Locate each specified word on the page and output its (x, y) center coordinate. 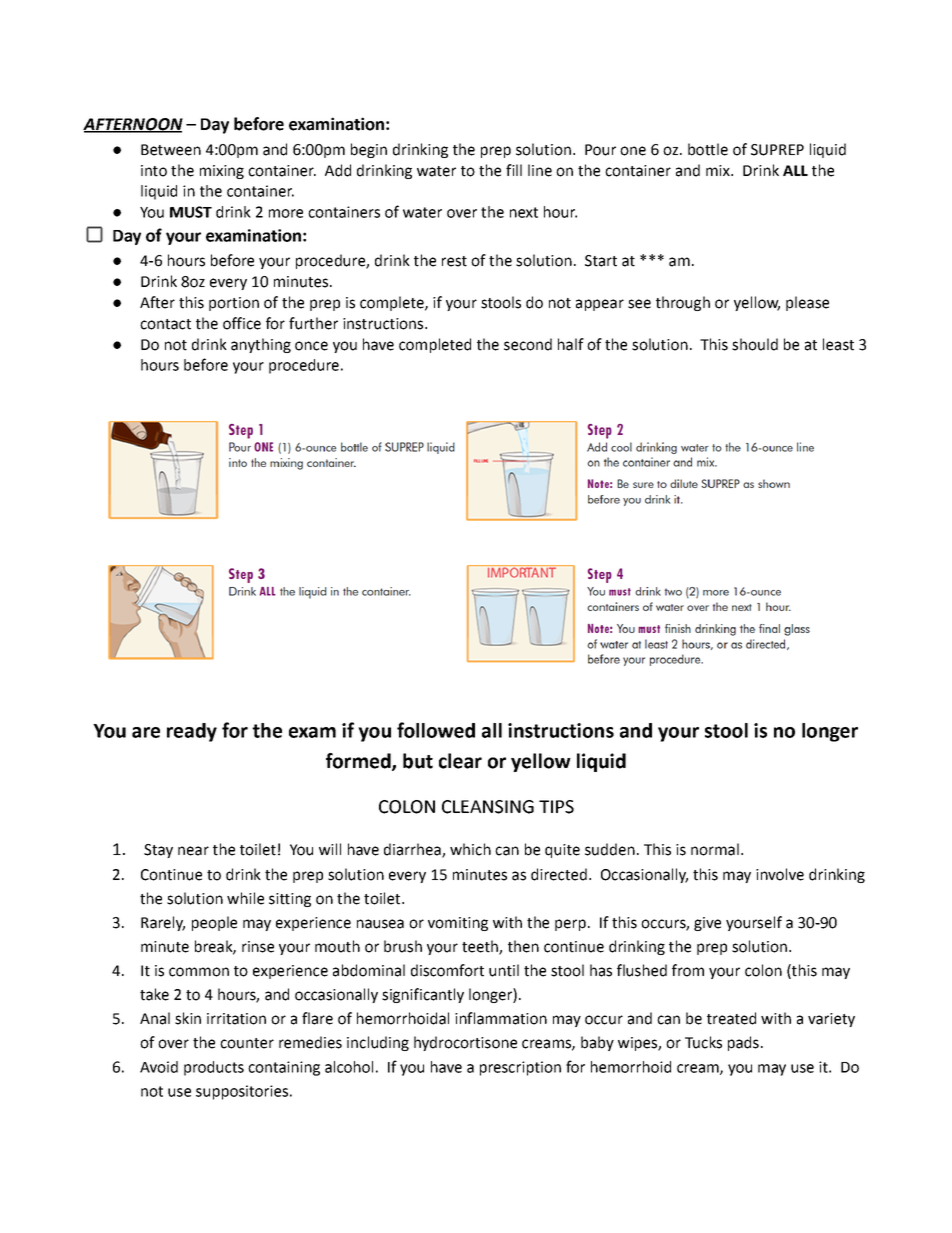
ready (192, 732)
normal (715, 849)
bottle (708, 149)
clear (460, 761)
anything (261, 345)
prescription (520, 1068)
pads (743, 1043)
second (528, 344)
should (755, 344)
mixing (222, 172)
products (214, 1068)
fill (514, 170)
